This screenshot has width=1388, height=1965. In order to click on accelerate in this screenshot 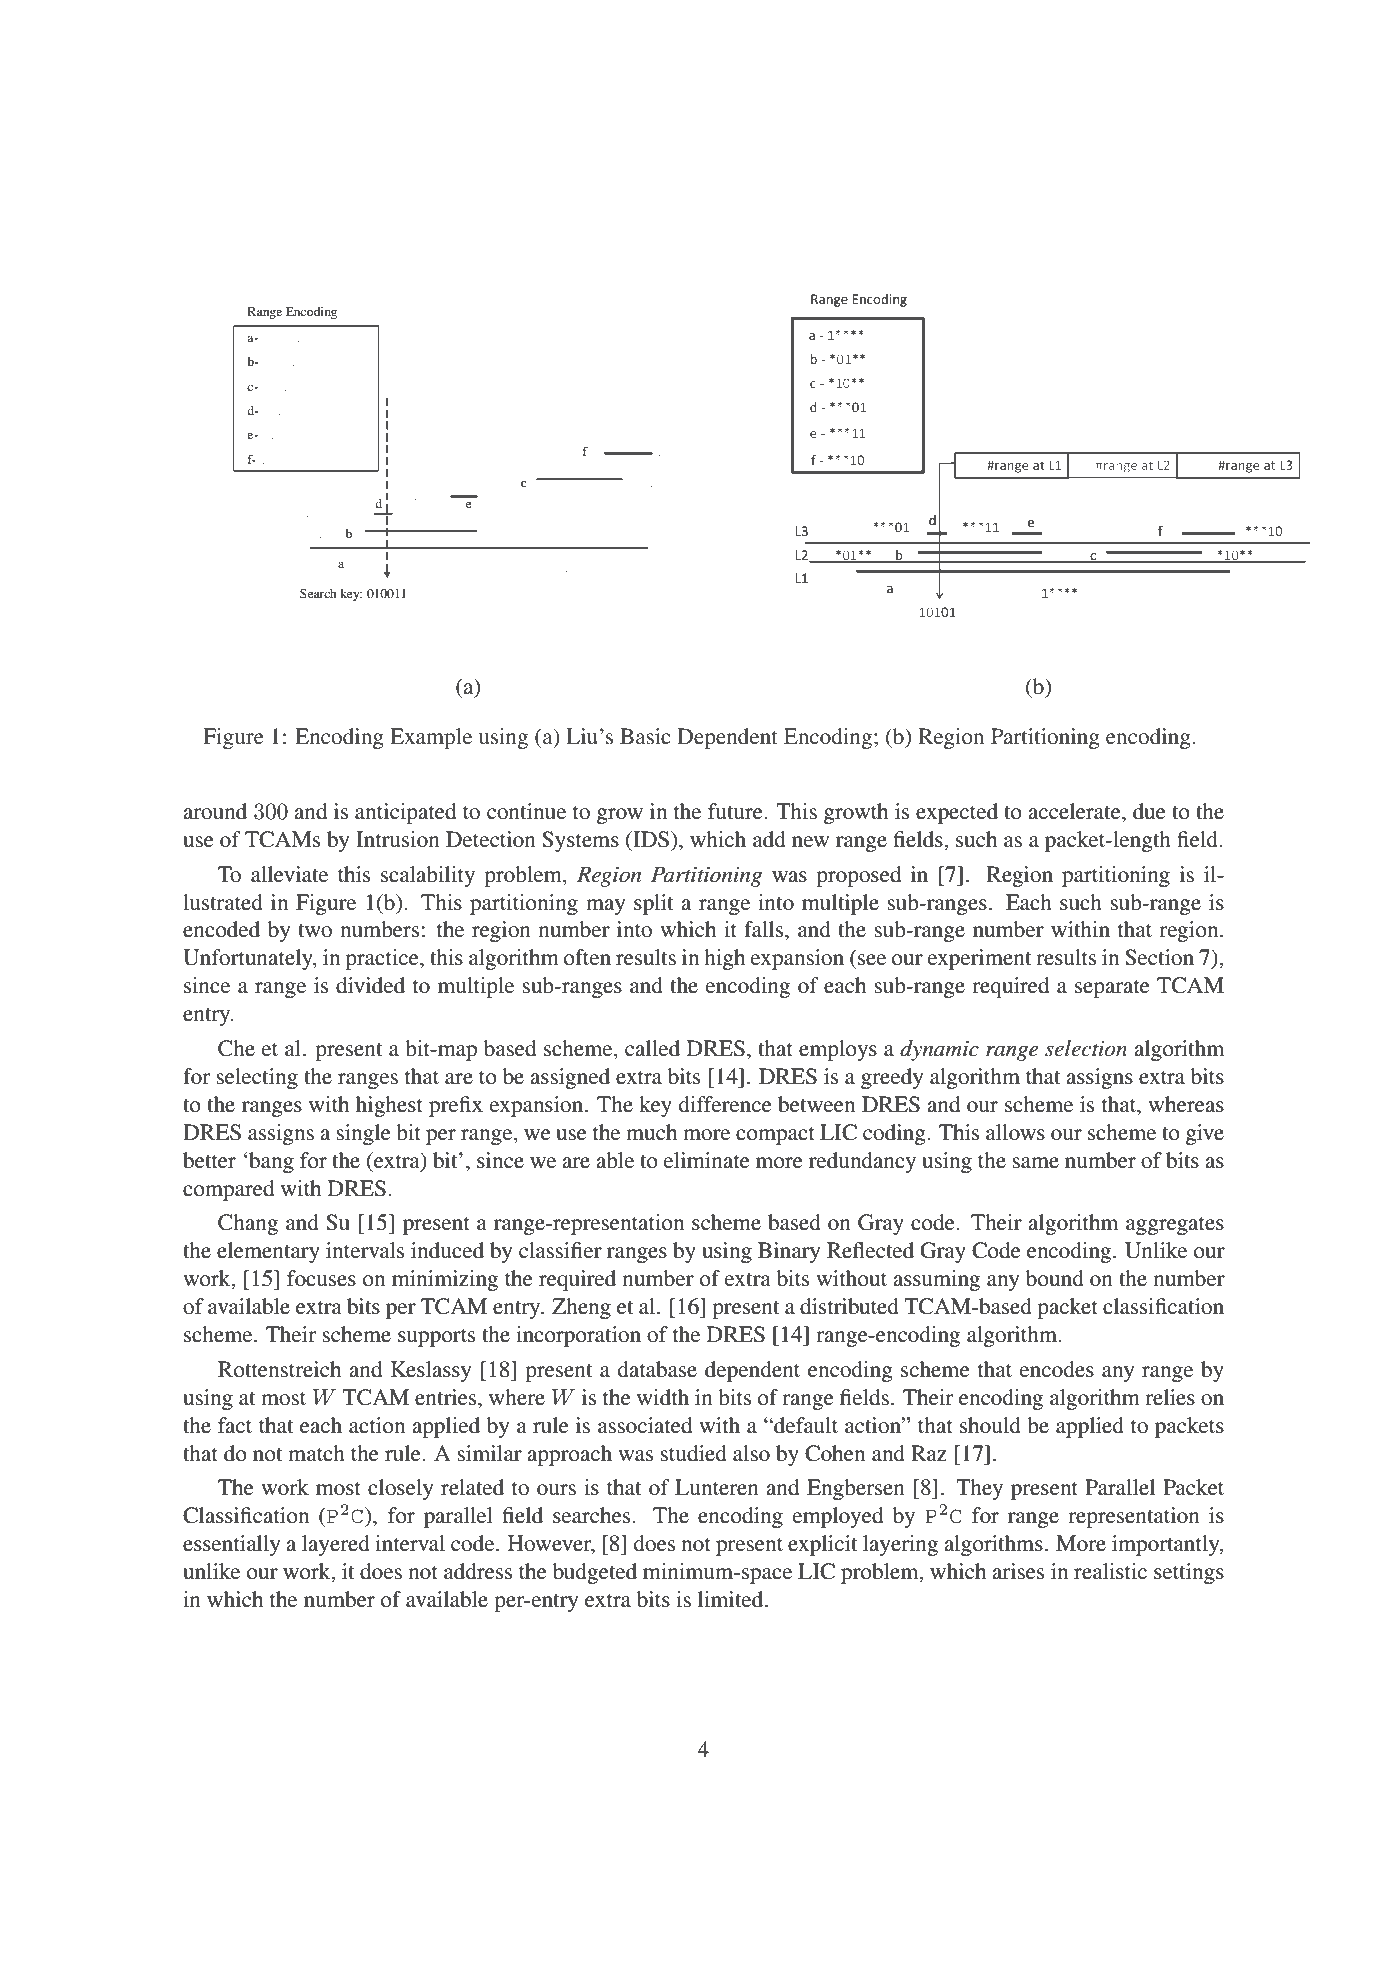, I will do `click(1075, 811)`.
